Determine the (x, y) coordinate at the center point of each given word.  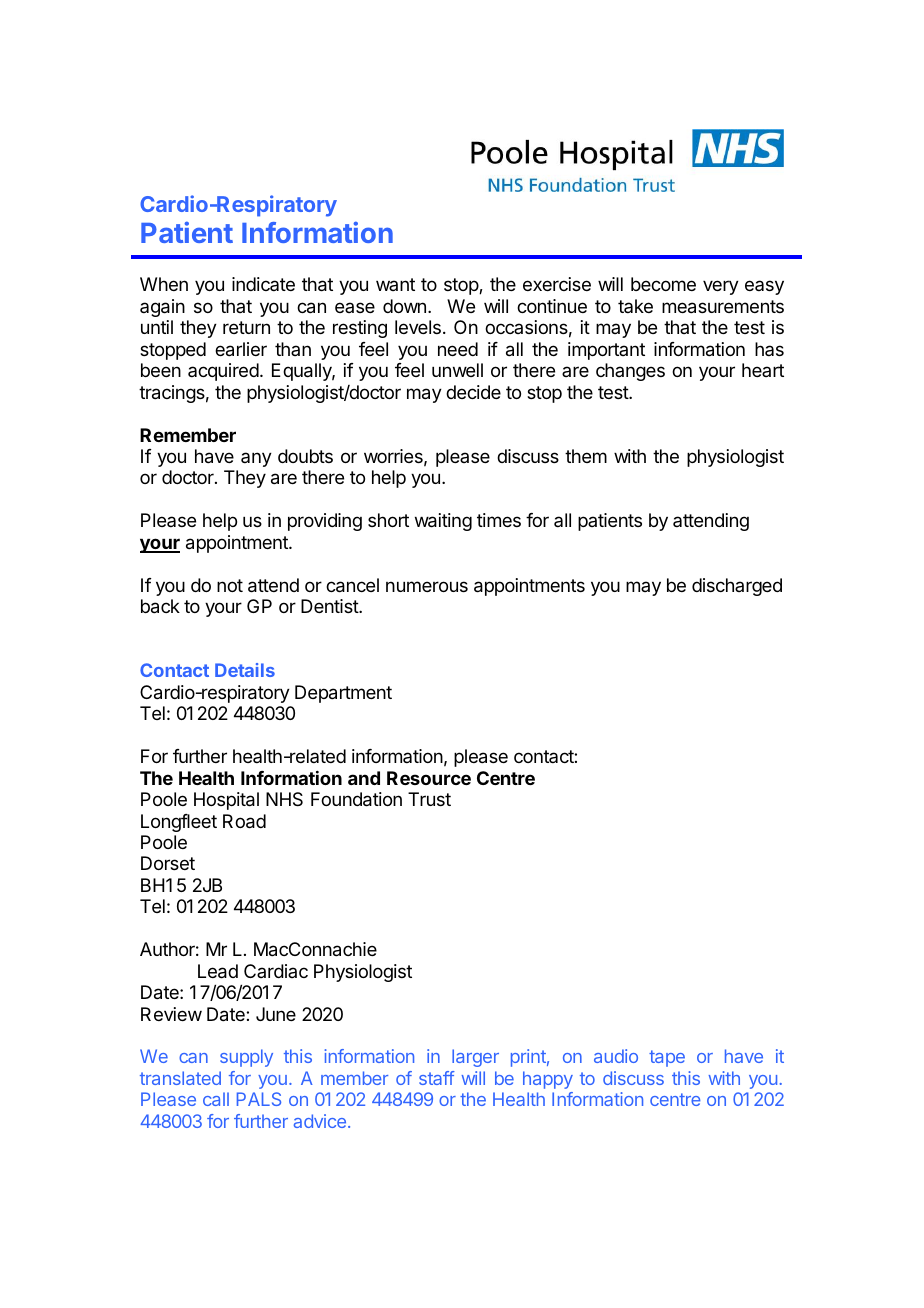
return (246, 327)
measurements (723, 307)
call (216, 1099)
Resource (429, 778)
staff (437, 1078)
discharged (737, 587)
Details (245, 670)
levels (418, 327)
